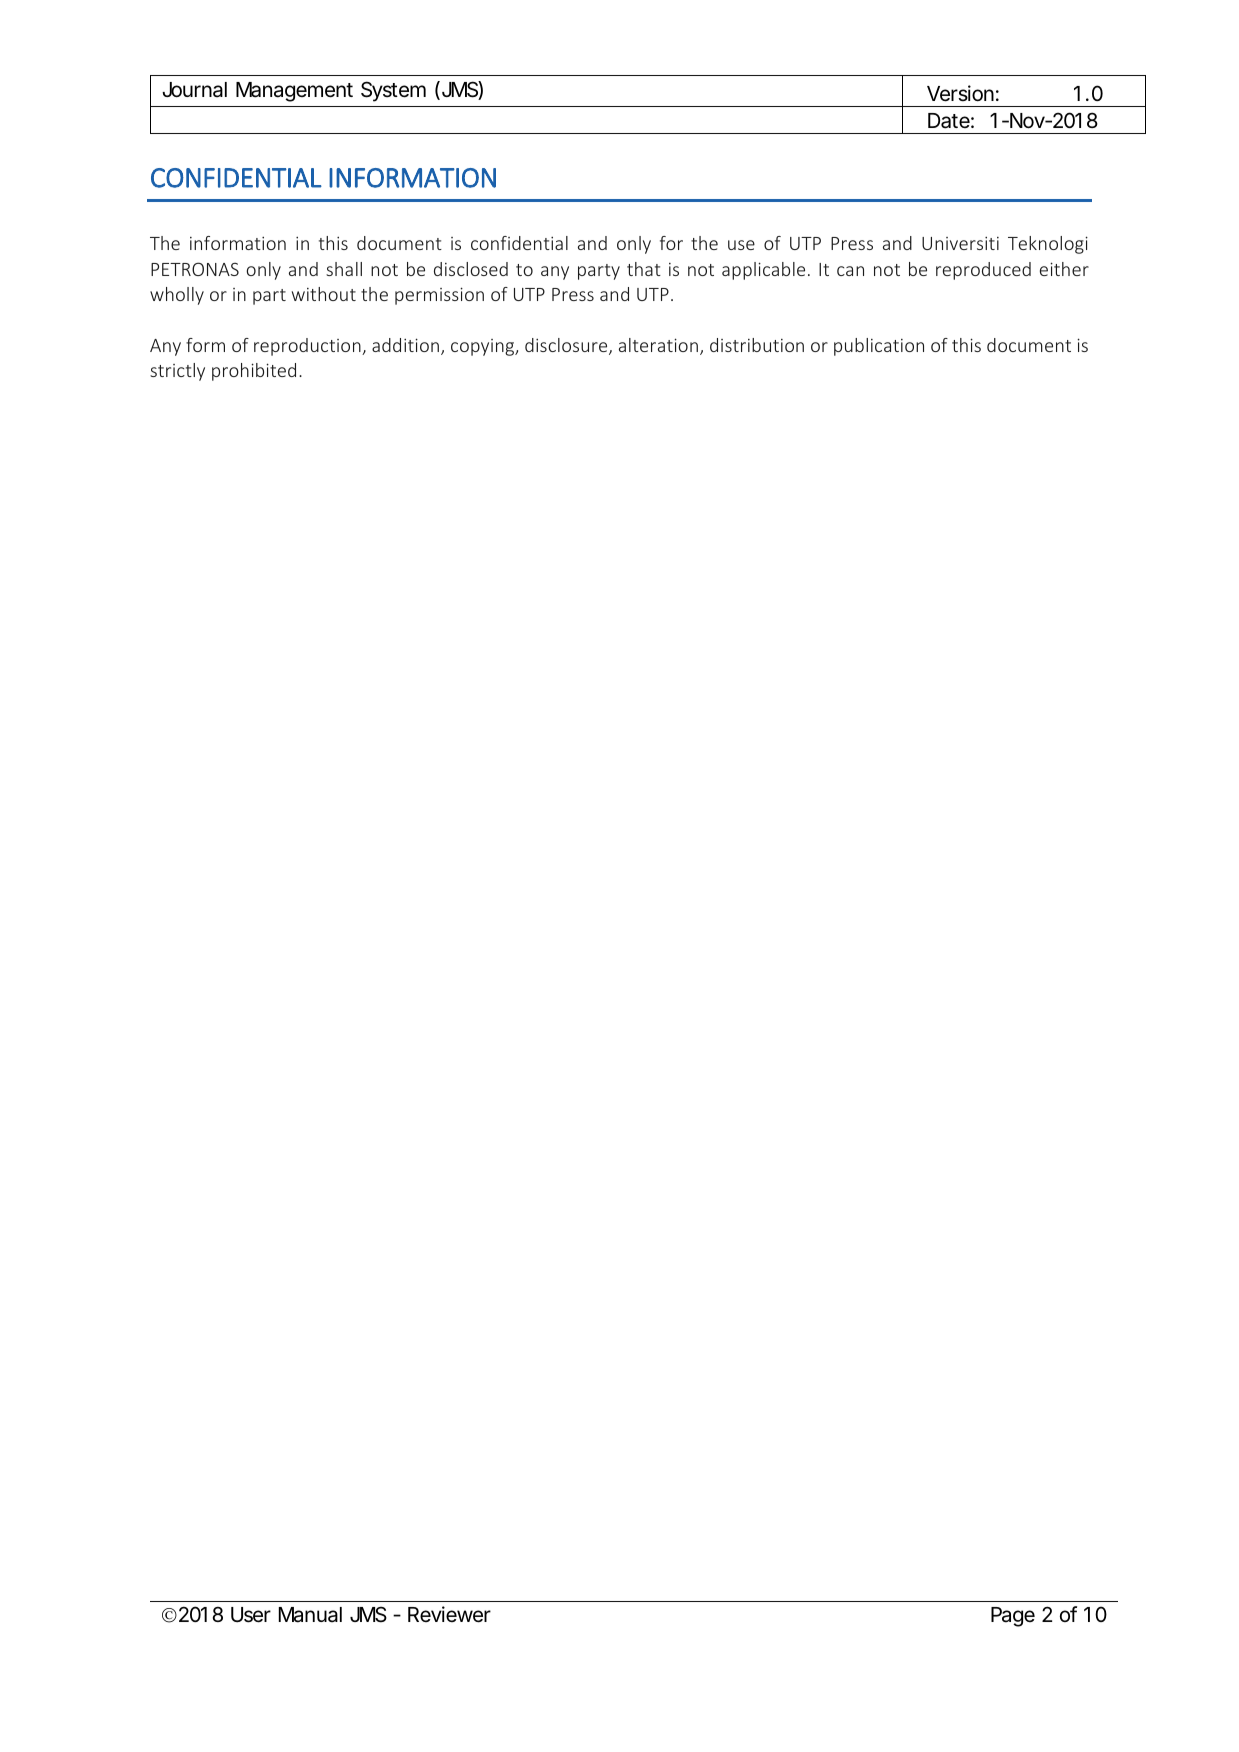  Describe the element at coordinates (658, 345) in the screenshot. I see `alteration` at that location.
